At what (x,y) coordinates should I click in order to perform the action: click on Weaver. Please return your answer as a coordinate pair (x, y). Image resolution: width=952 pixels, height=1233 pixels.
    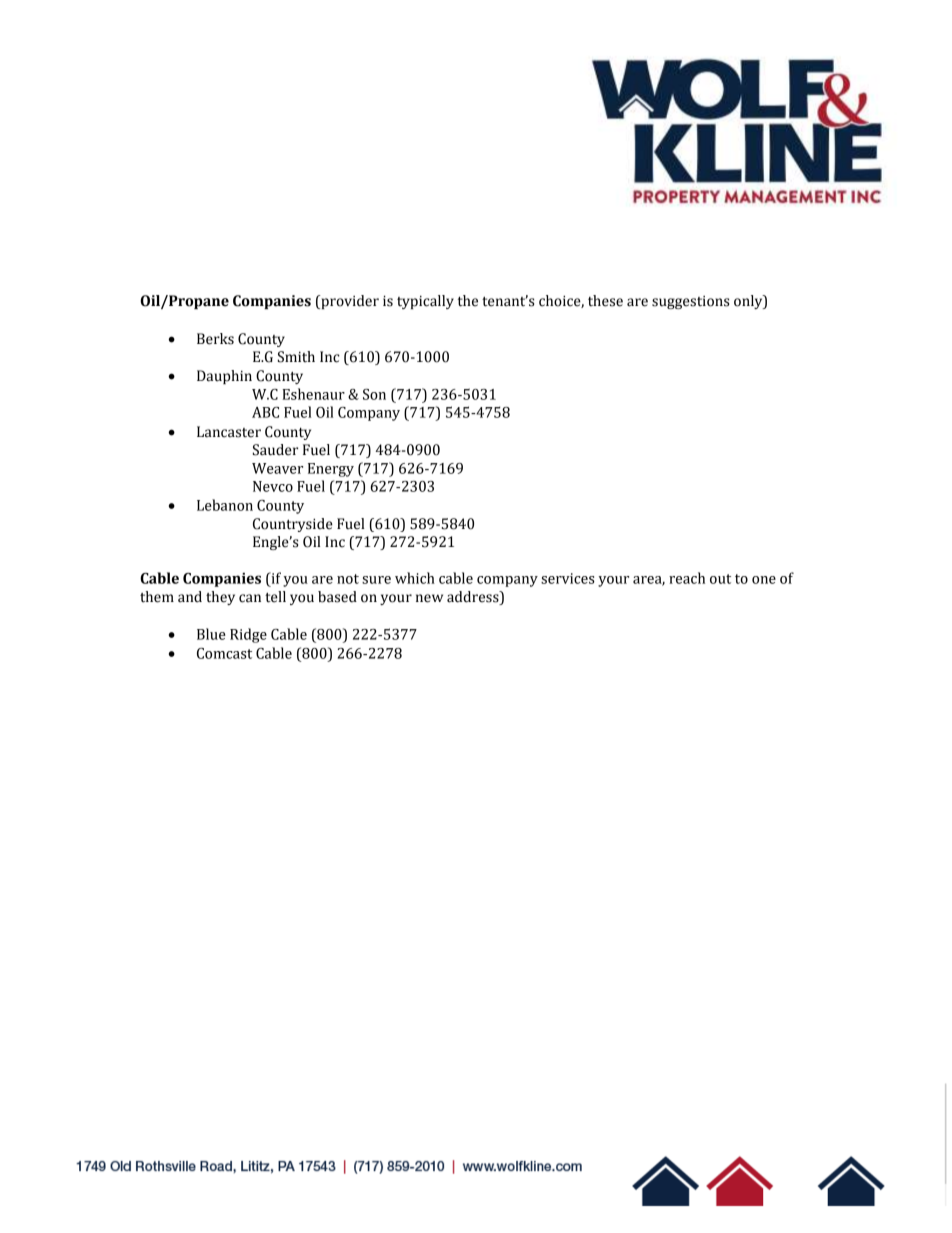
    Looking at the image, I should click on (277, 468).
